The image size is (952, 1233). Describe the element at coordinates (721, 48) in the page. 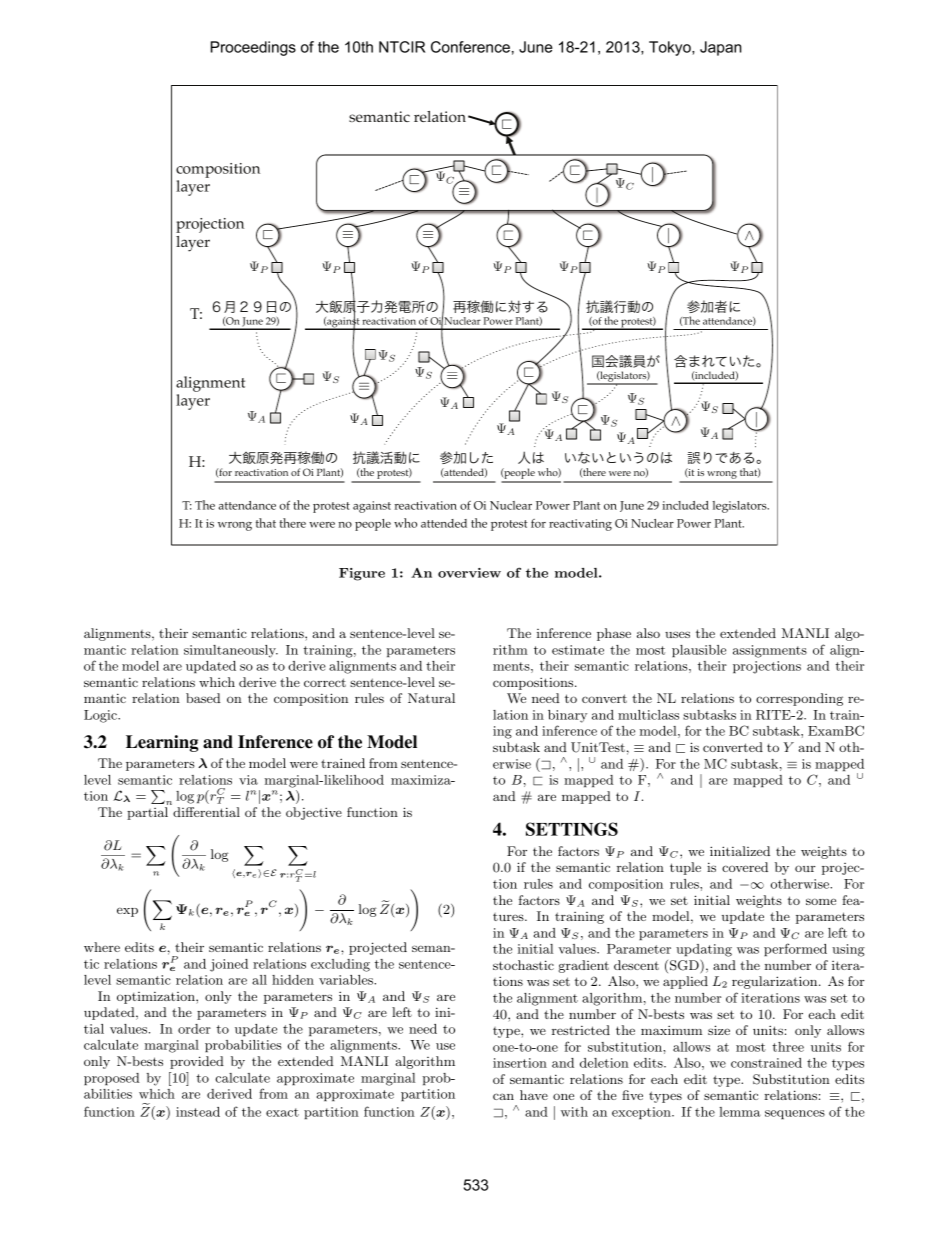

I see `Japan` at that location.
